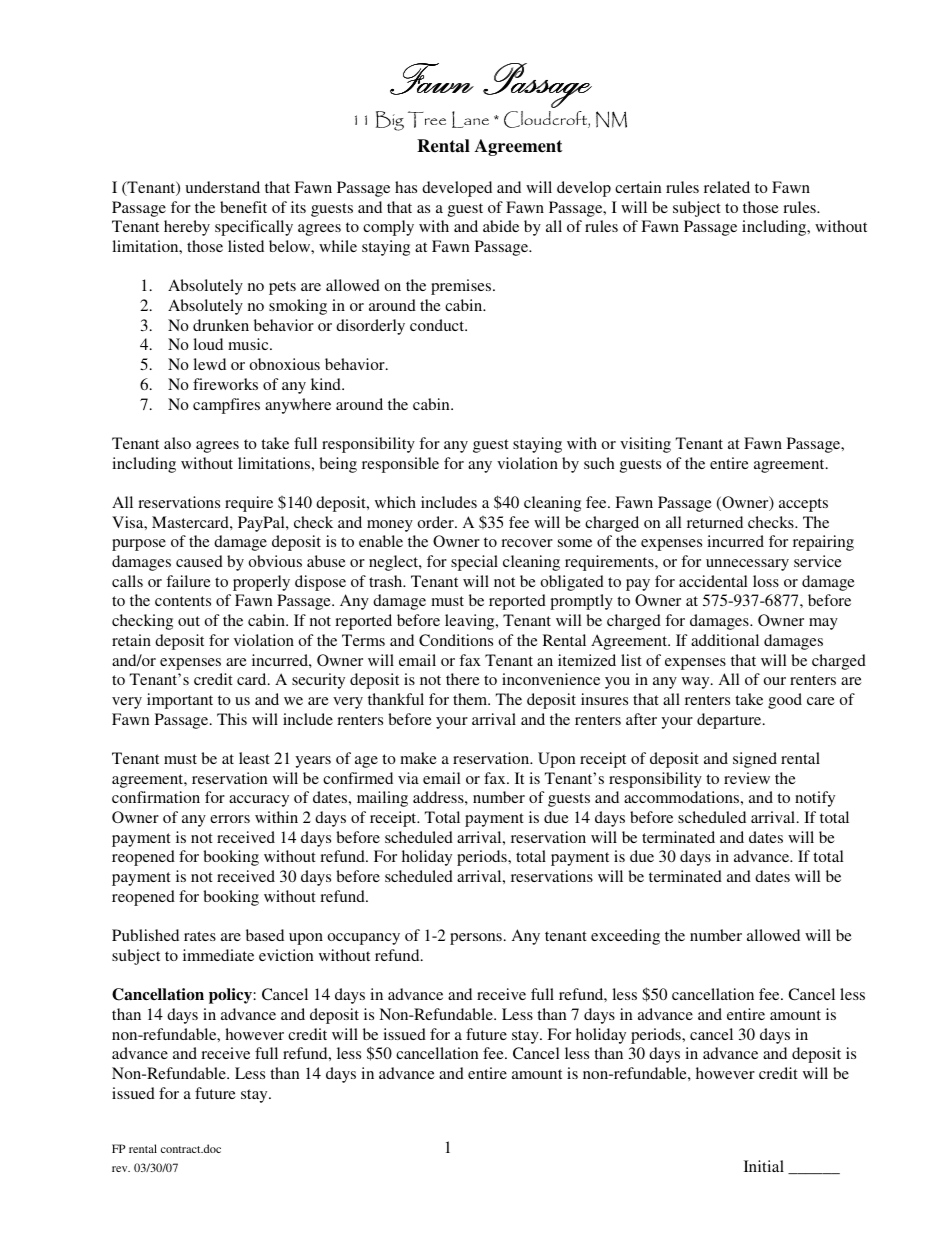 This screenshot has width=952, height=1233. I want to click on related, so click(727, 187).
